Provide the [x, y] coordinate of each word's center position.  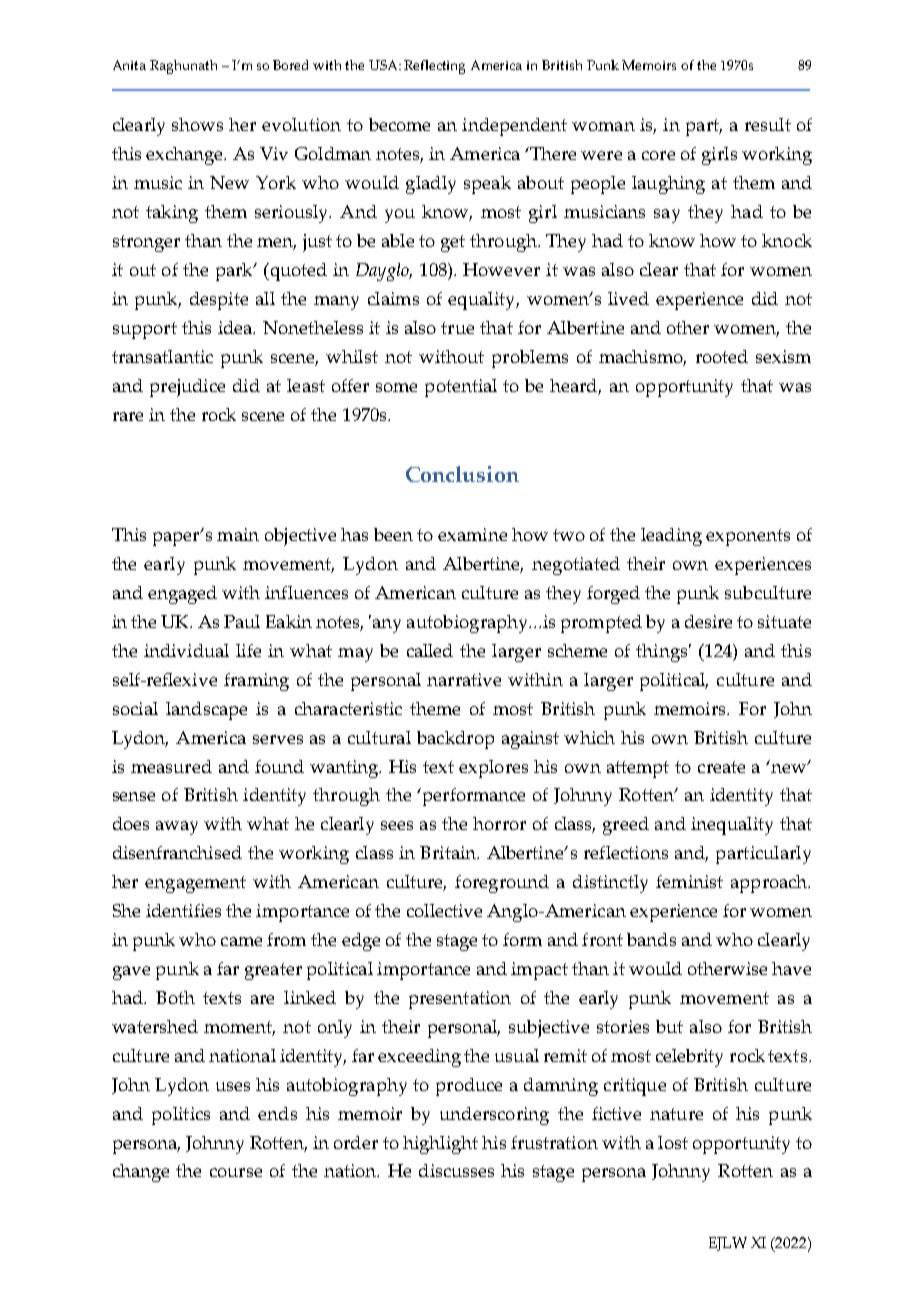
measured [171, 766]
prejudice [187, 388]
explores [493, 769]
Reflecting [434, 67]
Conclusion [462, 474]
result [768, 124]
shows [197, 124]
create [721, 767]
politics [181, 1116]
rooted [722, 356]
